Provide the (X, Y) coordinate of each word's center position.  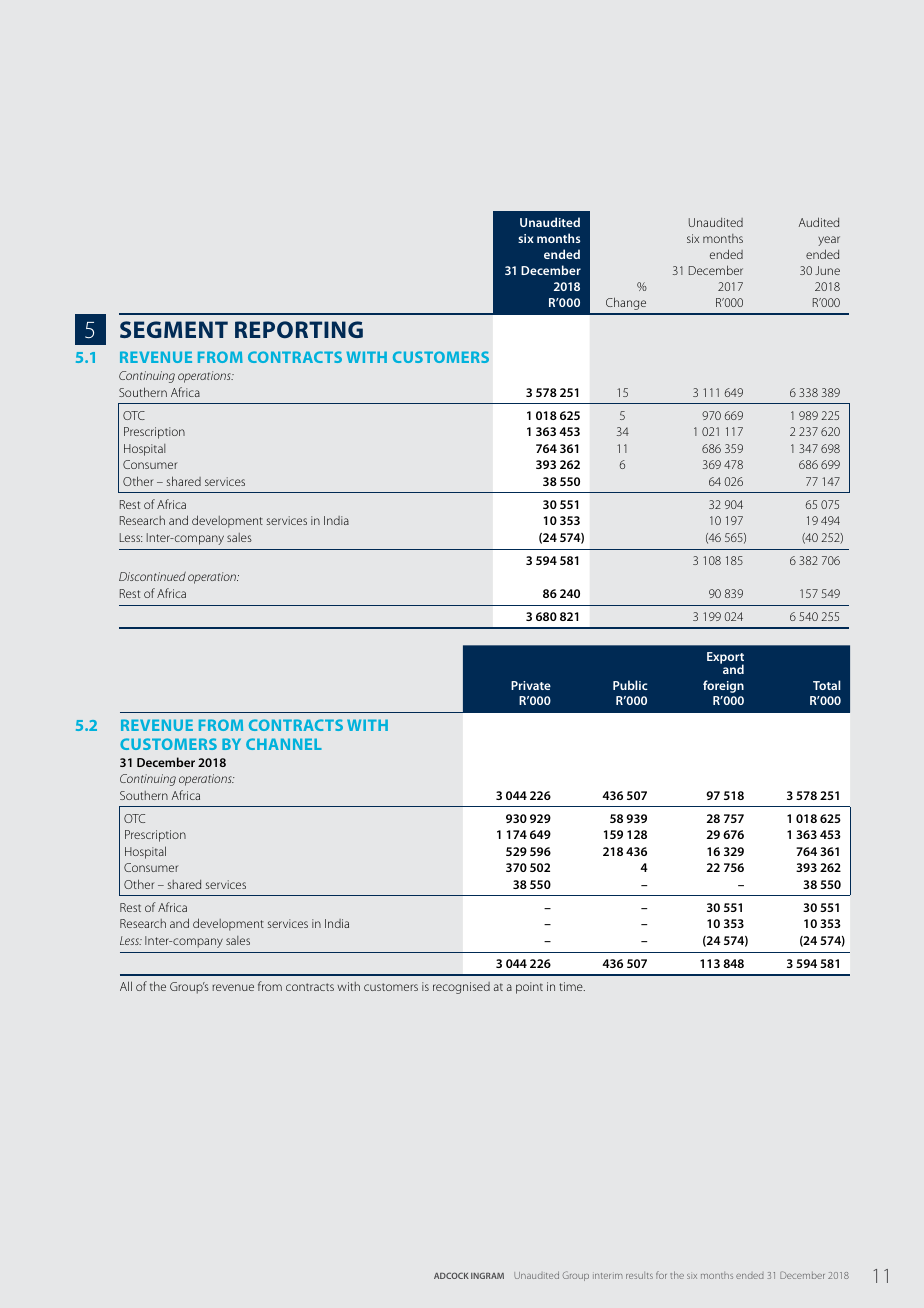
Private (531, 685)
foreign (723, 686)
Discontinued (152, 576)
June (827, 270)
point (529, 988)
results (639, 1275)
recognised (461, 988)
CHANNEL (284, 744)
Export (725, 659)
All (126, 986)
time (572, 986)
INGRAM (487, 1276)
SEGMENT (174, 329)
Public (630, 685)
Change (626, 303)
